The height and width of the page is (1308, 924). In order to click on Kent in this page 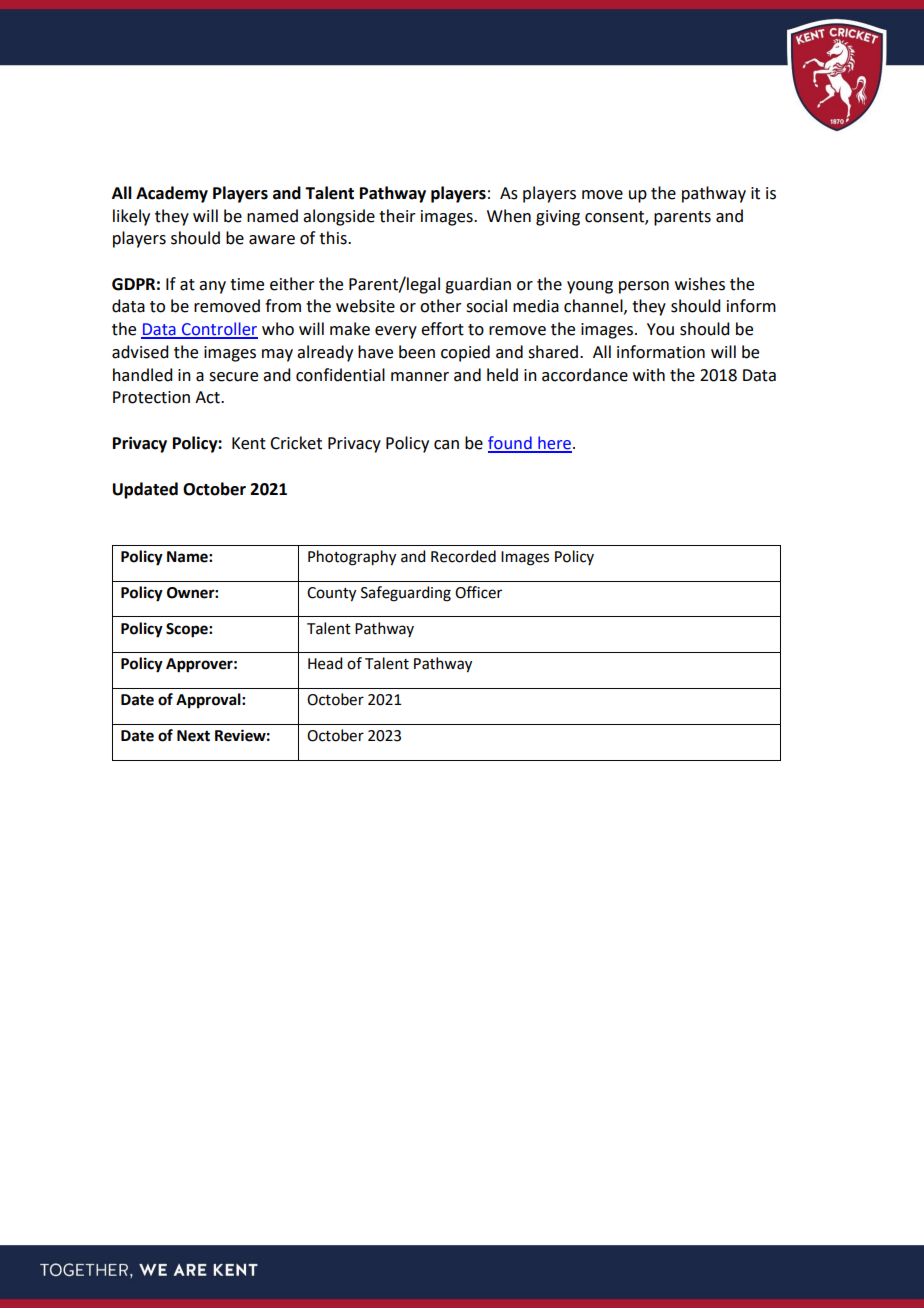, I will do `click(249, 443)`.
